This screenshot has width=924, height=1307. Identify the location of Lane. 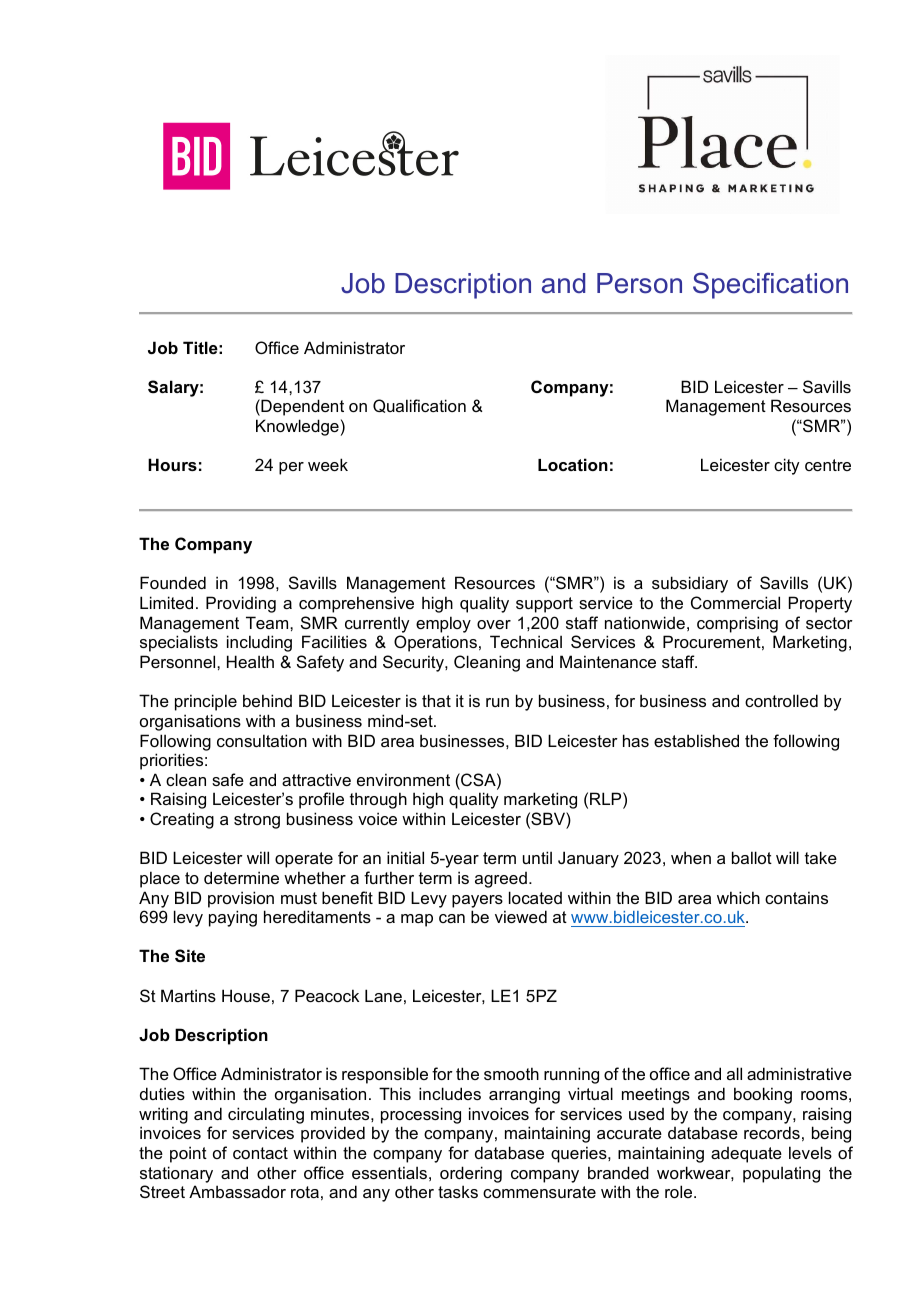
(383, 995).
